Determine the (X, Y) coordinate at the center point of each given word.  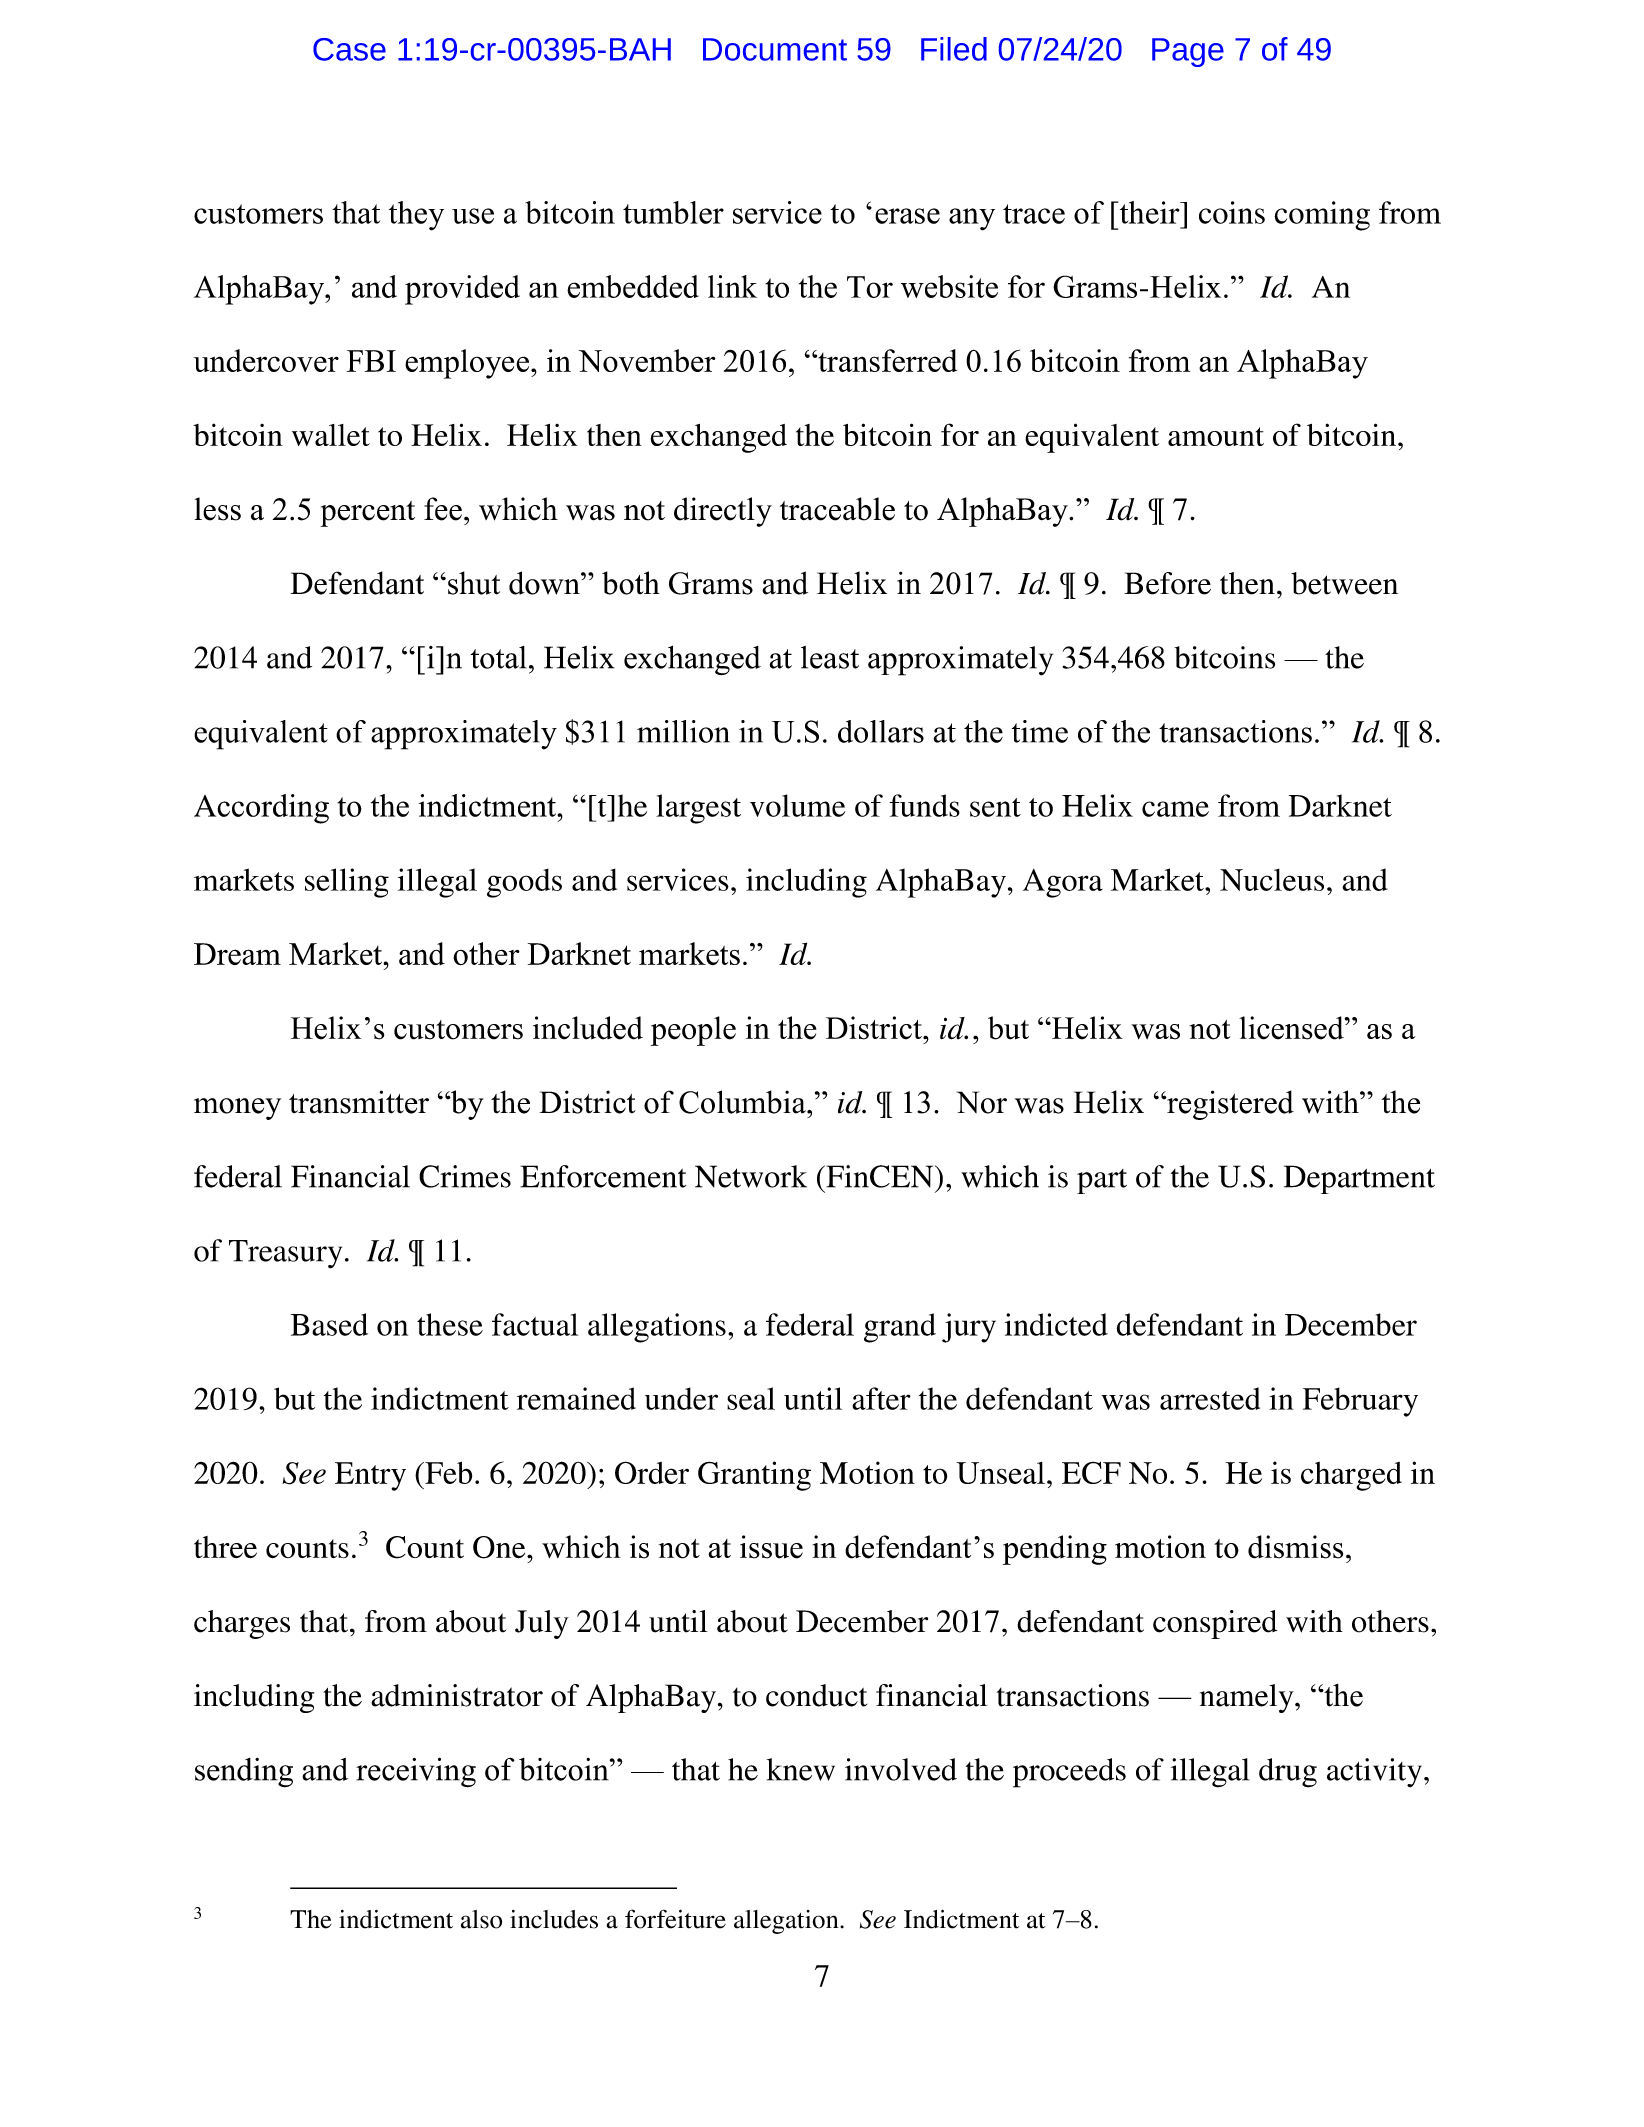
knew (800, 1769)
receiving (416, 1772)
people (693, 1031)
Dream (237, 954)
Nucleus (1272, 880)
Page (1188, 52)
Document (775, 49)
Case (349, 49)
